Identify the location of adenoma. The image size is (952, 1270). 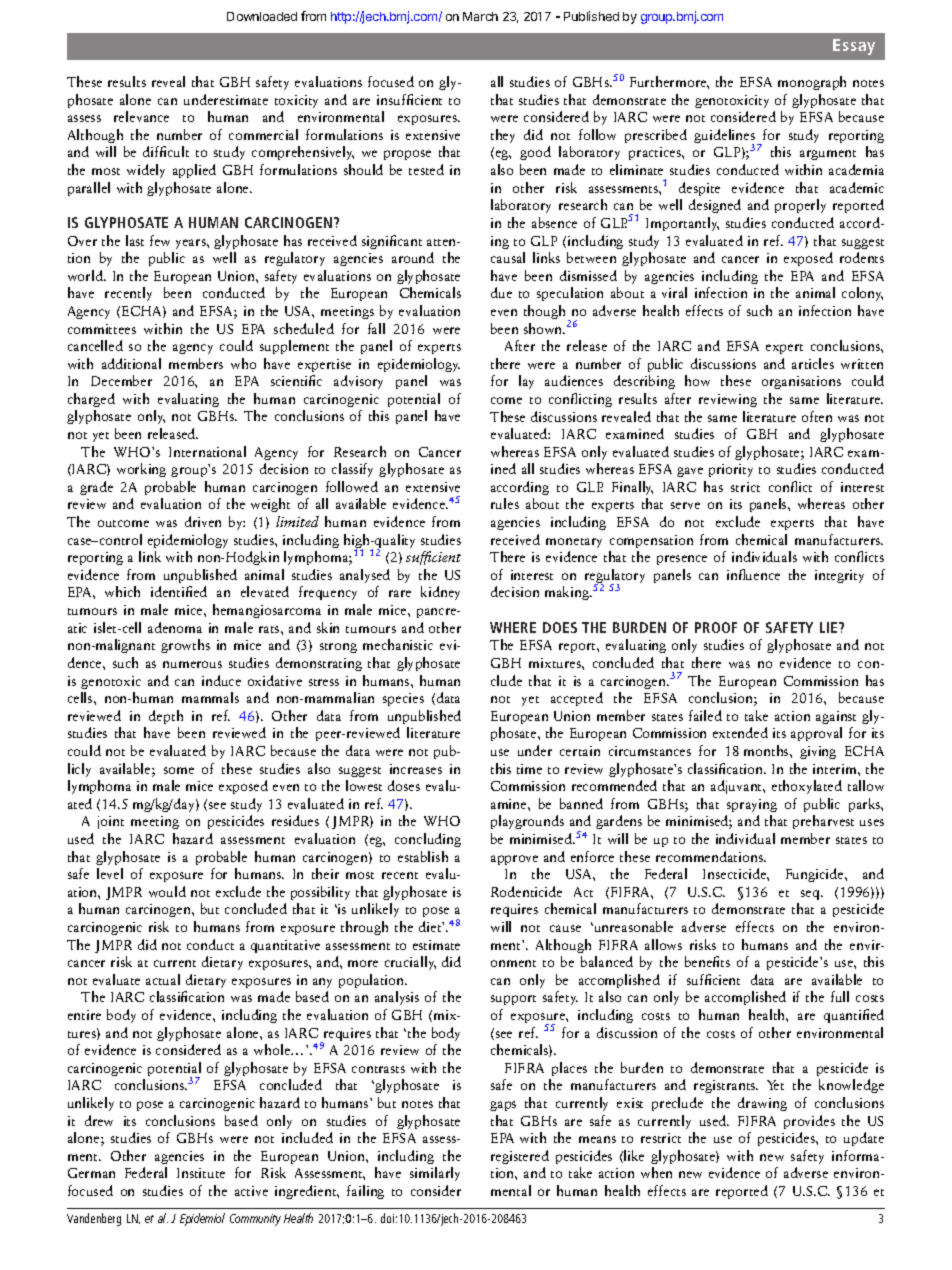
(175, 627).
